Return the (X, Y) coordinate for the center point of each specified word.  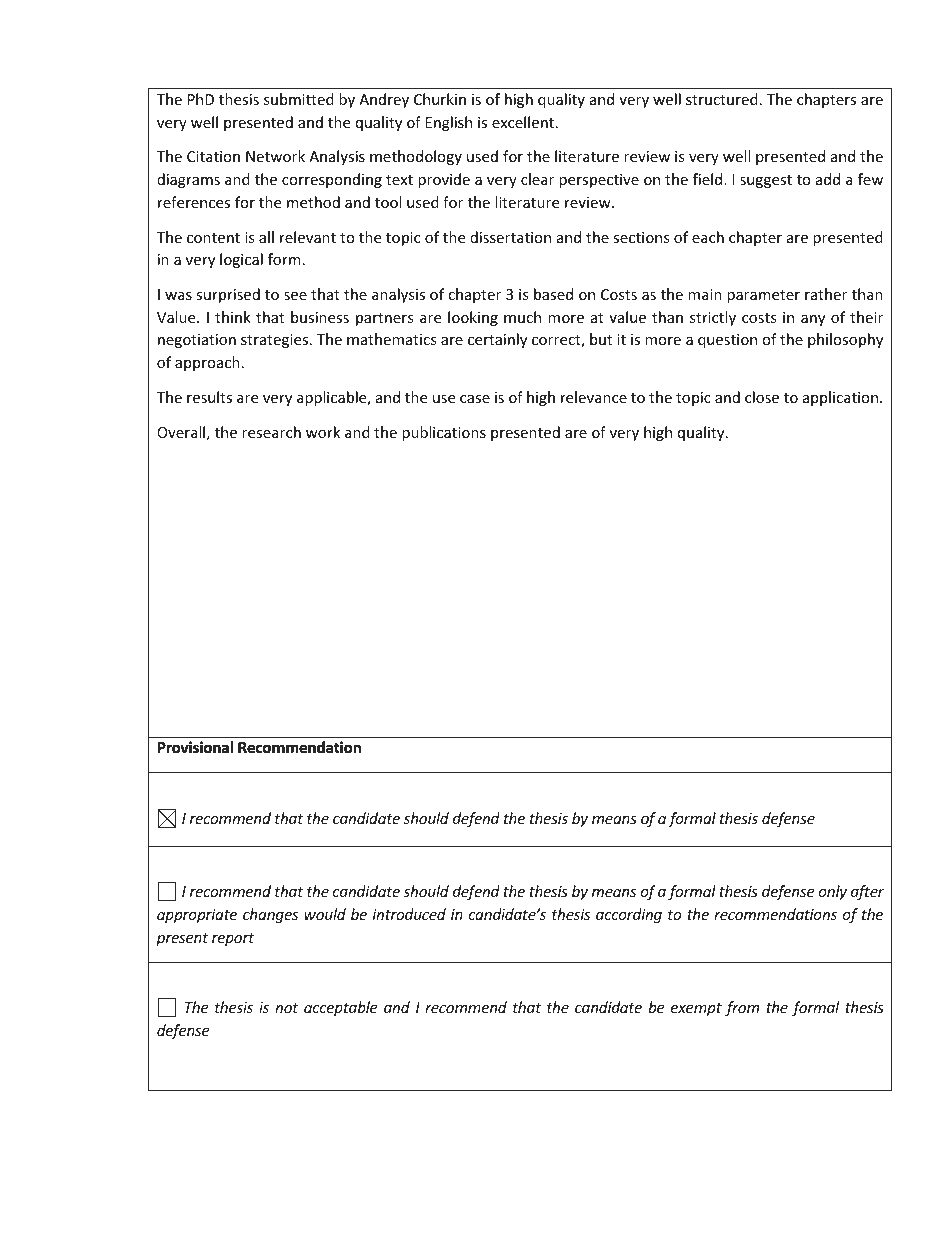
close (762, 397)
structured (722, 99)
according (629, 915)
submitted (299, 99)
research (271, 432)
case (475, 399)
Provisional (195, 747)
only (833, 892)
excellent (523, 122)
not (286, 1008)
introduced (409, 914)
